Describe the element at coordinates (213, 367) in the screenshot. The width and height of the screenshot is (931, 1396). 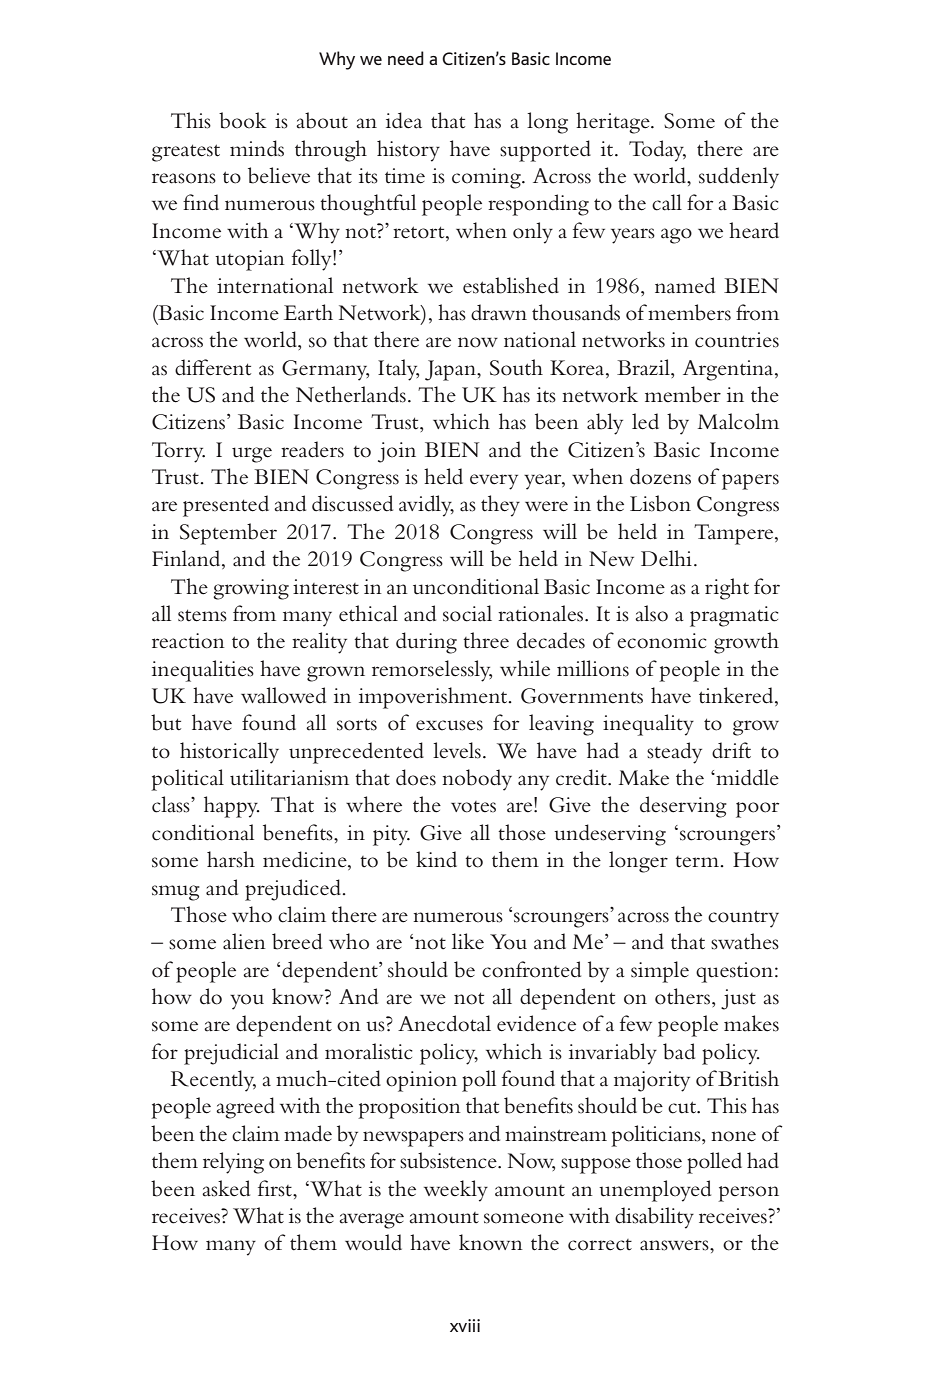
I see `different` at that location.
